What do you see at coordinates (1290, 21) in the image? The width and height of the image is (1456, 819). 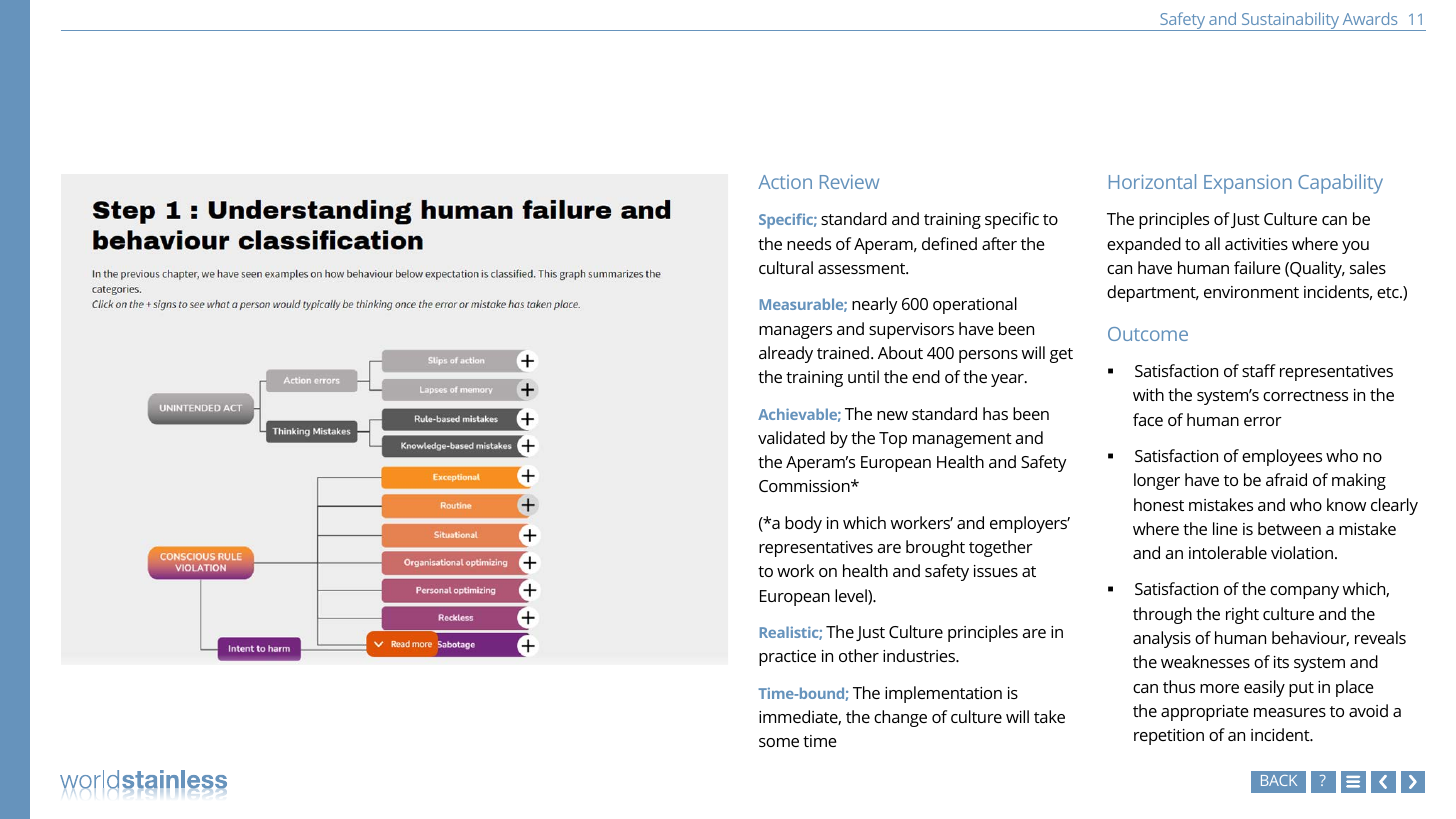 I see `Sustainability` at bounding box center [1290, 21].
